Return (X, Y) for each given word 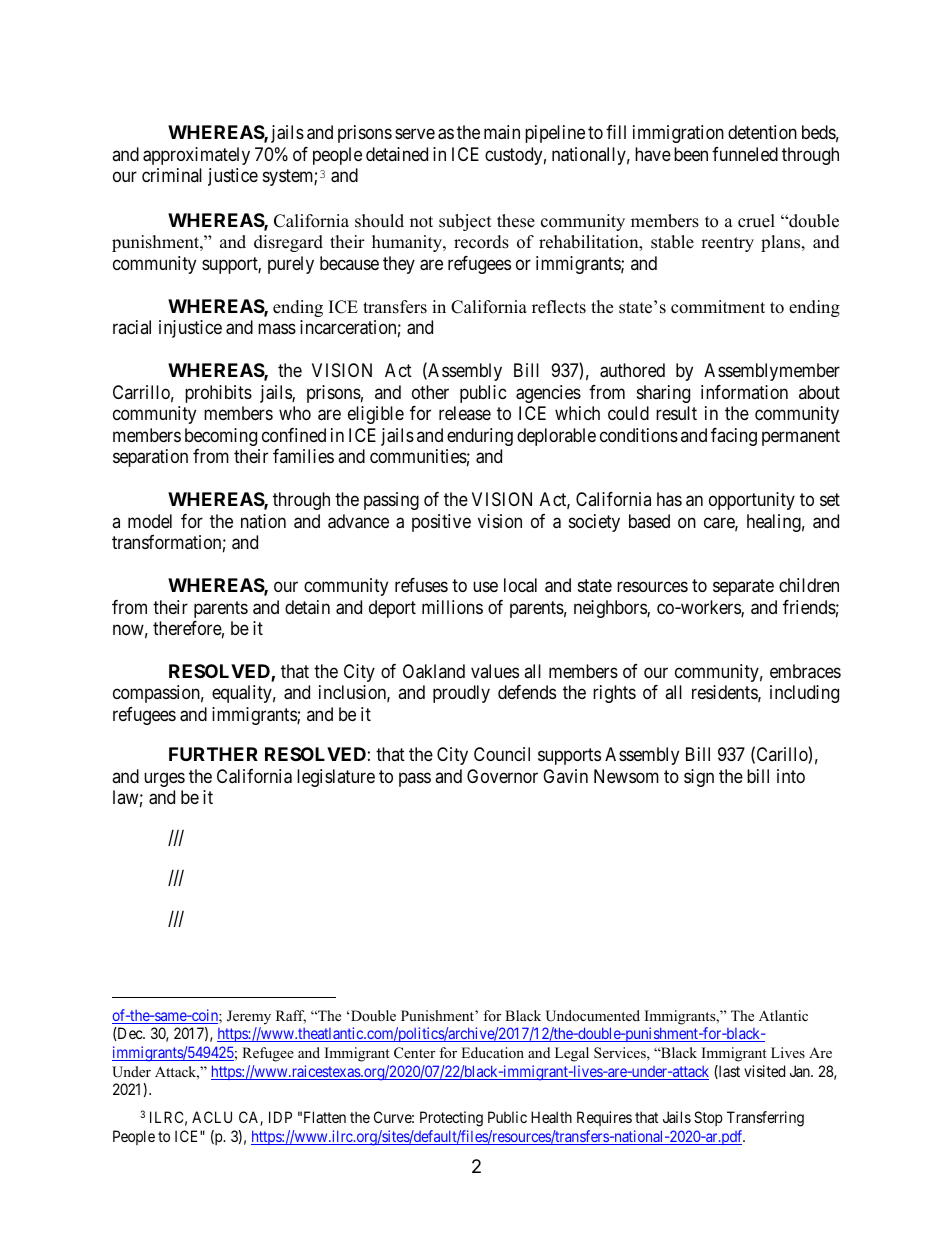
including (804, 694)
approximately (196, 156)
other (430, 392)
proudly (461, 694)
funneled (745, 154)
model (150, 521)
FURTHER (213, 754)
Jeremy (249, 1017)
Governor (502, 776)
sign (699, 778)
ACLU (212, 1117)
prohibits (218, 394)
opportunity (752, 501)
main (502, 132)
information (744, 392)
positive (441, 523)
